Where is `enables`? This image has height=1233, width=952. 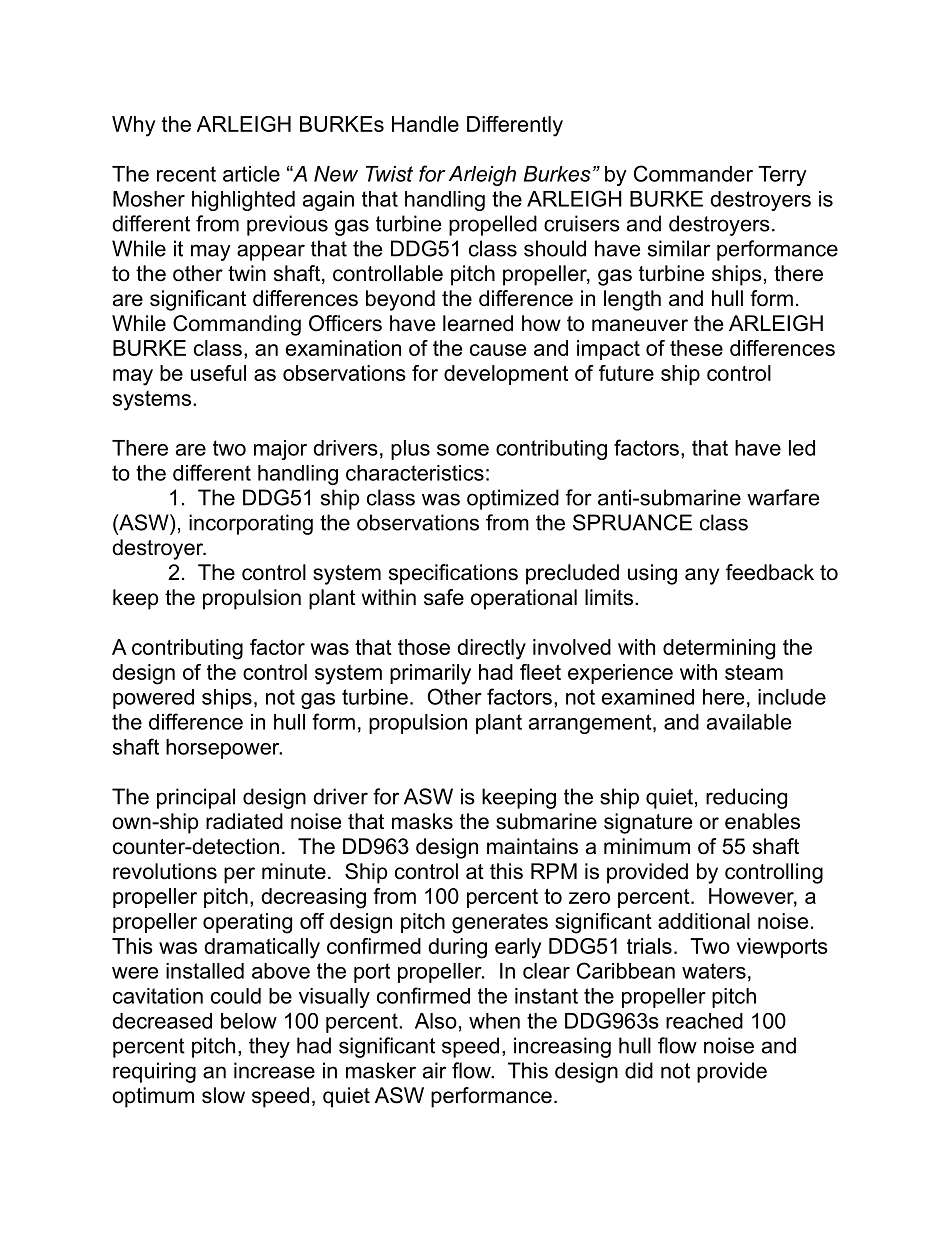
enables is located at coordinates (762, 821).
